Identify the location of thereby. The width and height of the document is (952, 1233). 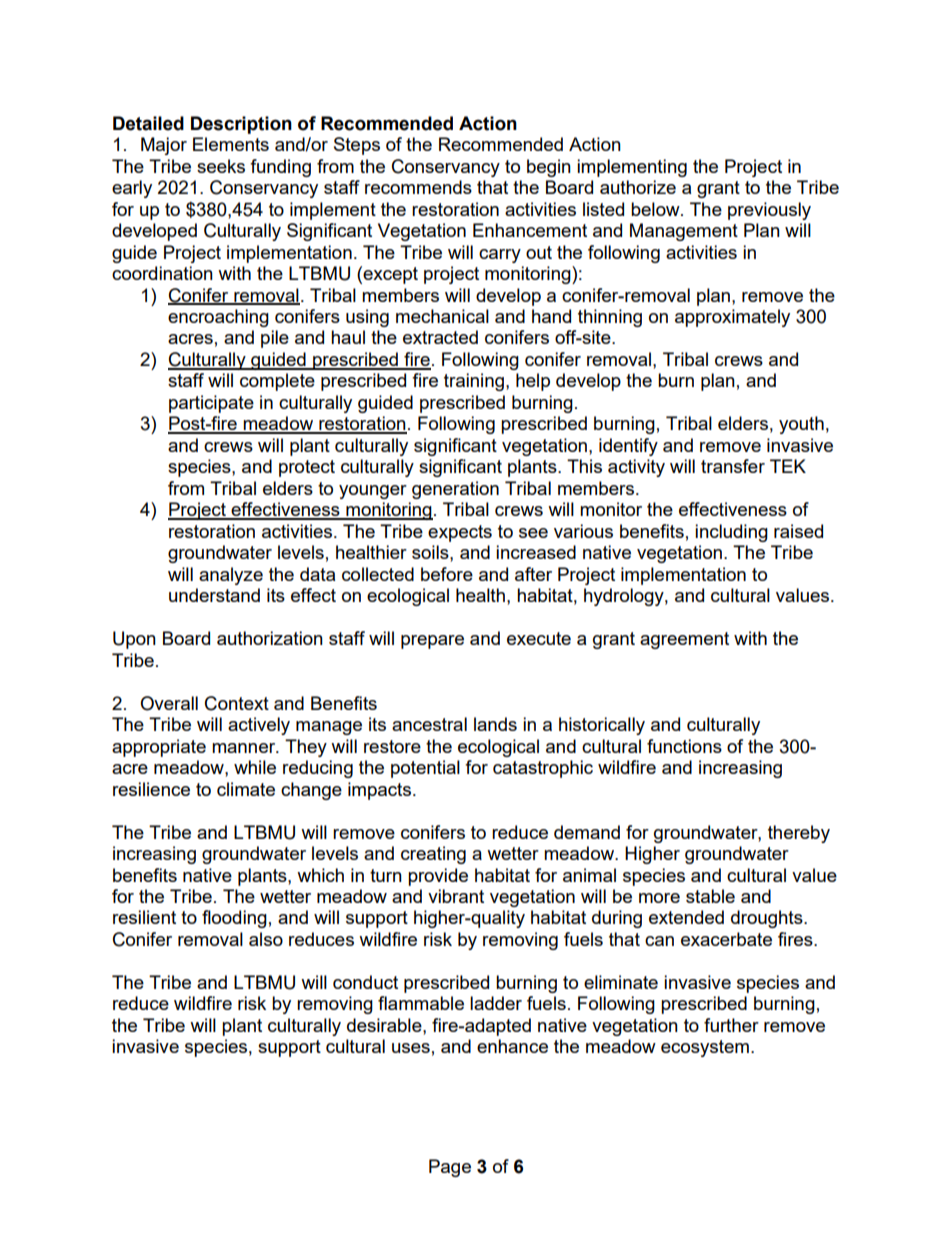
(799, 834).
